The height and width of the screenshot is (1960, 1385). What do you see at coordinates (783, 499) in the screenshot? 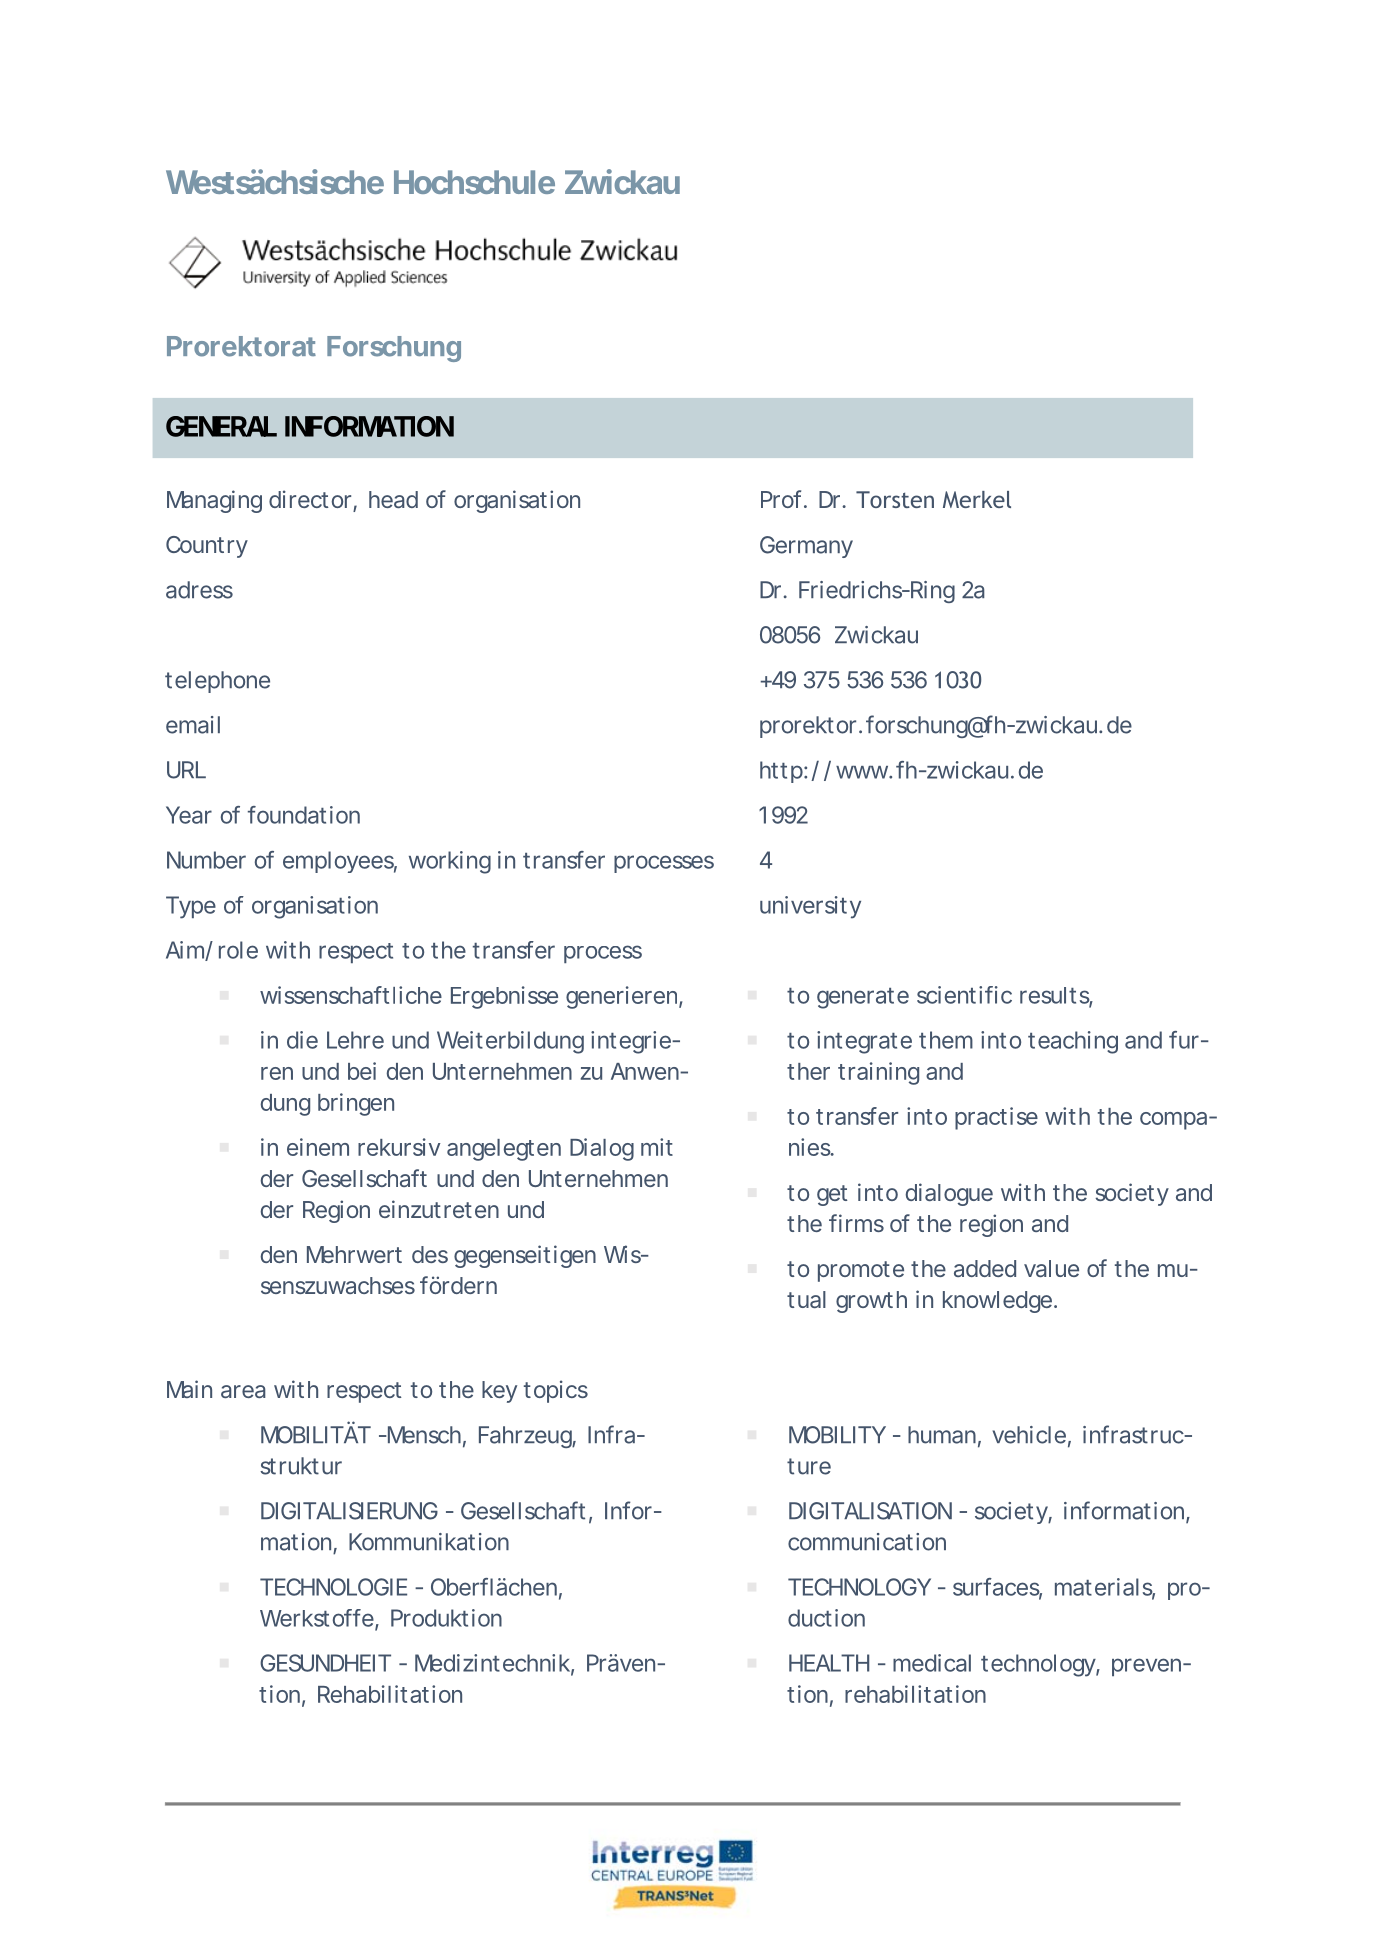
I see `Prof` at bounding box center [783, 499].
